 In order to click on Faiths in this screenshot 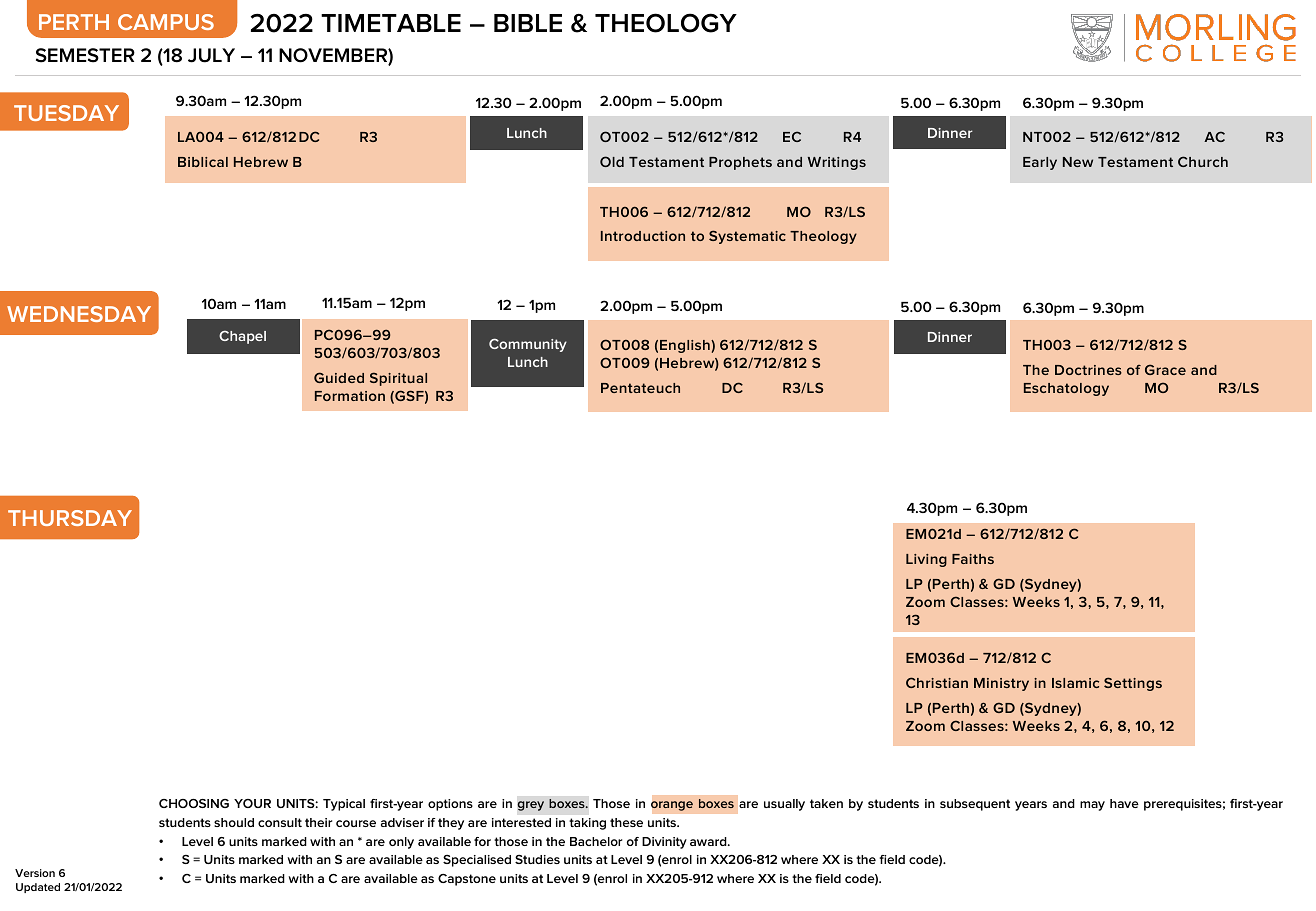, I will do `click(973, 559)`.
